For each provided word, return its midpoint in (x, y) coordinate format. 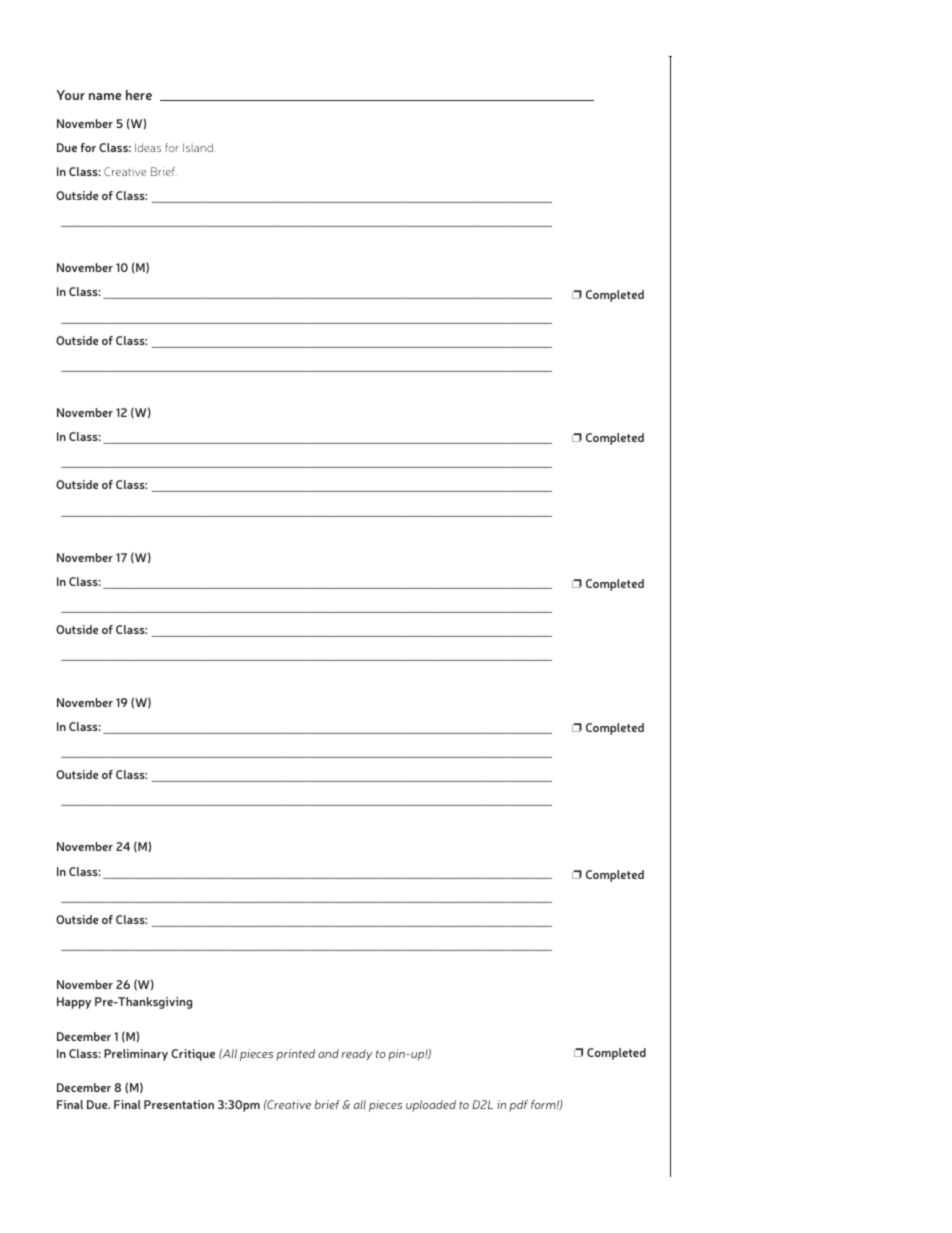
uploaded (431, 1106)
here (139, 95)
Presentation (179, 1104)
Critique (193, 1055)
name (105, 96)
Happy (74, 1003)
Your (70, 95)
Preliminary (136, 1055)
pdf (518, 1106)
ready (357, 1055)
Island (199, 147)
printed (295, 1055)
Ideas (148, 147)
